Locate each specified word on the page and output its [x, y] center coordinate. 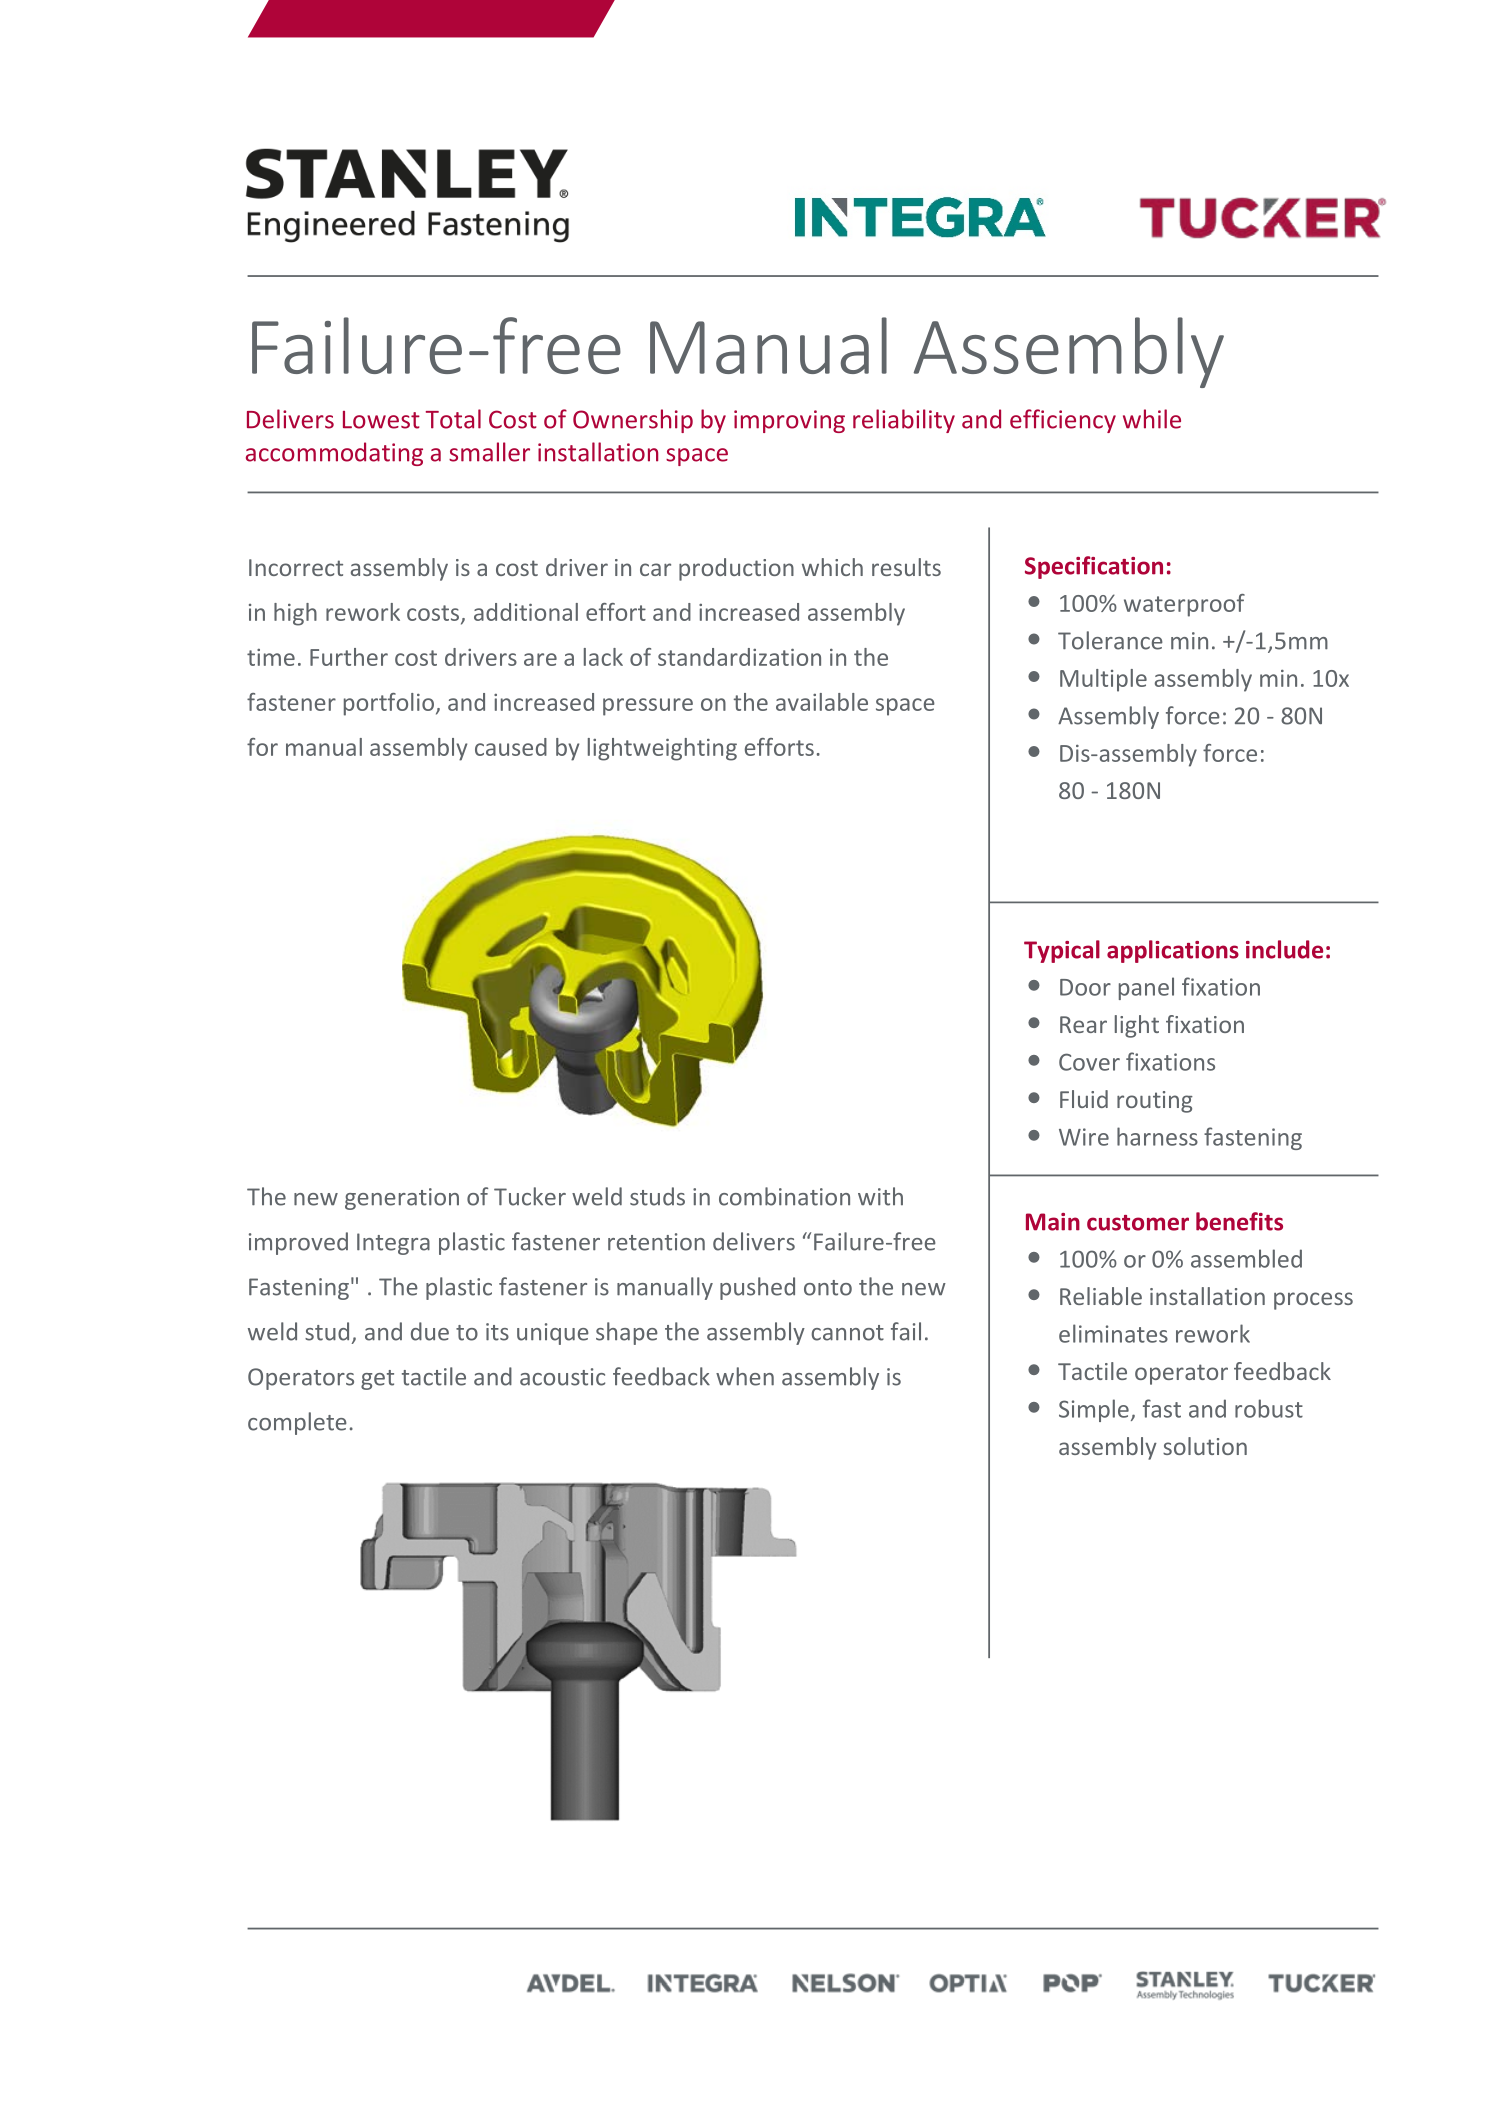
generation [402, 1199]
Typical [1062, 951]
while [1152, 419]
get [377, 1380]
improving [789, 421]
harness [1157, 1136]
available [822, 702]
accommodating [334, 454]
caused [511, 747]
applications [1173, 951]
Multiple [1103, 680]
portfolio [389, 704]
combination [784, 1196]
